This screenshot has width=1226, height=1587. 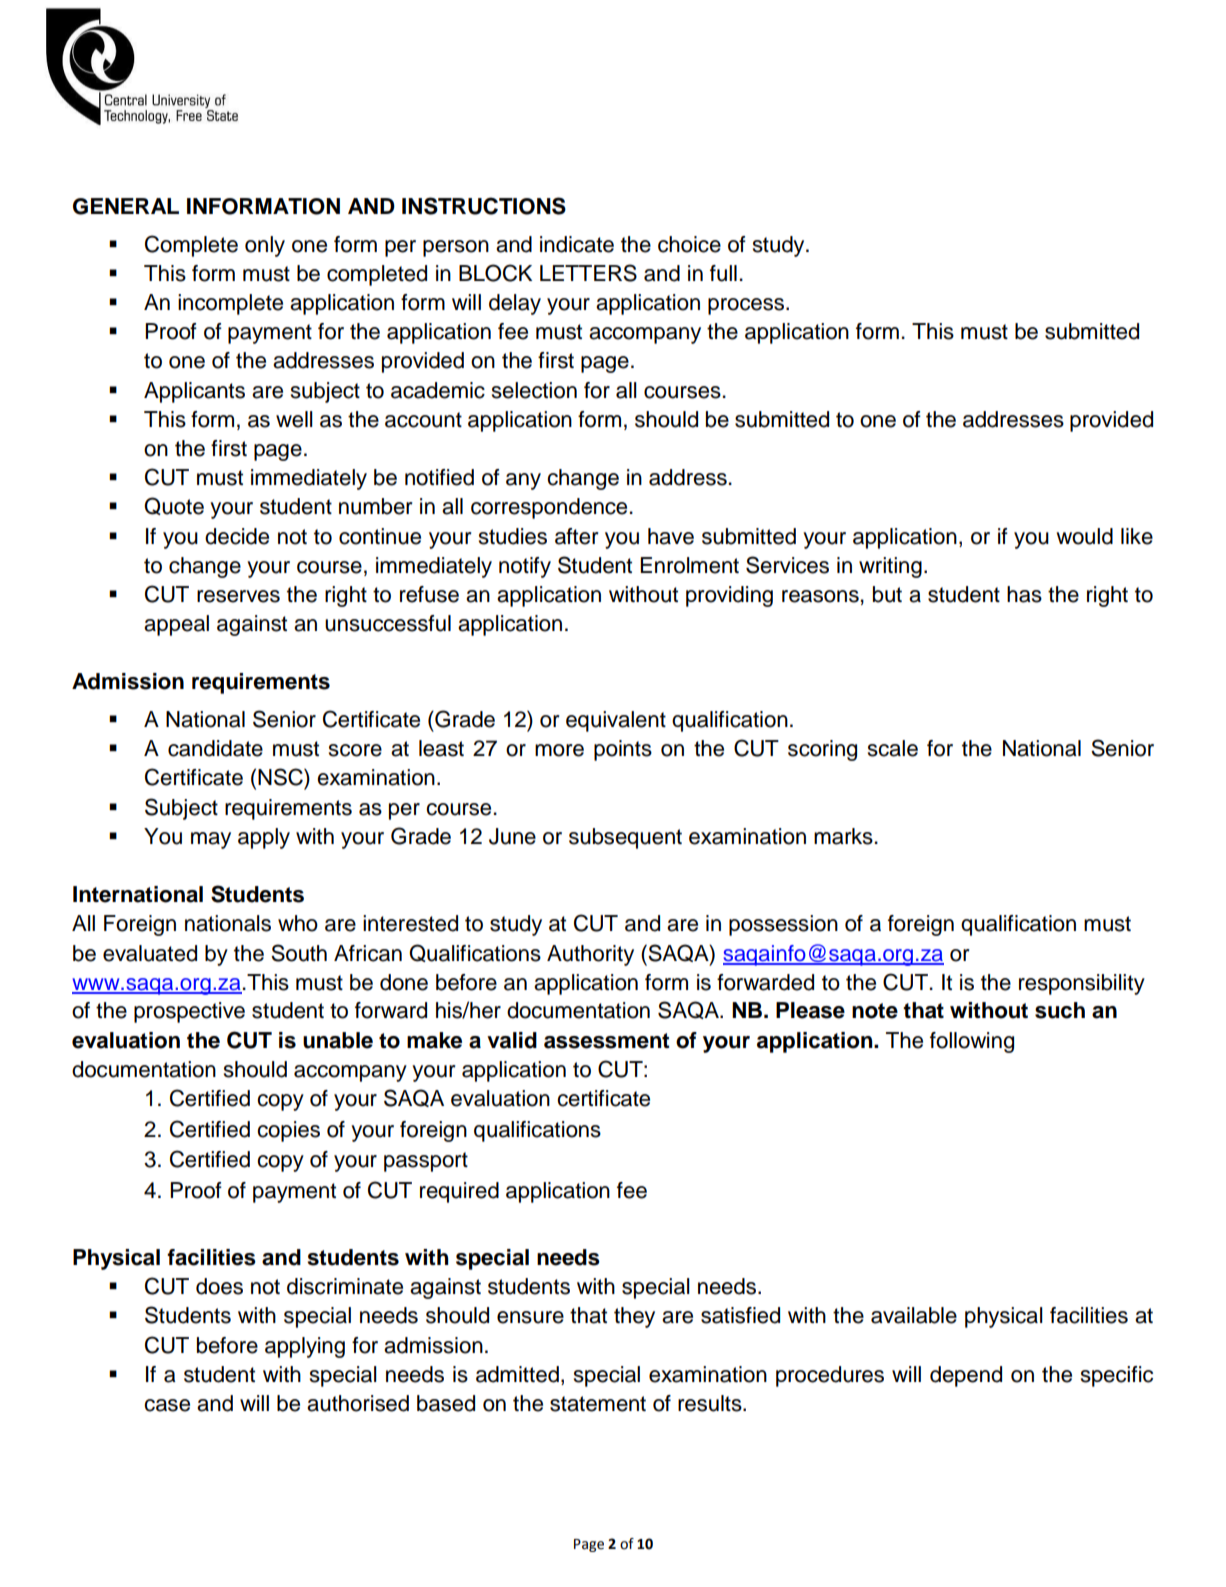 What do you see at coordinates (265, 246) in the screenshot?
I see `only` at bounding box center [265, 246].
